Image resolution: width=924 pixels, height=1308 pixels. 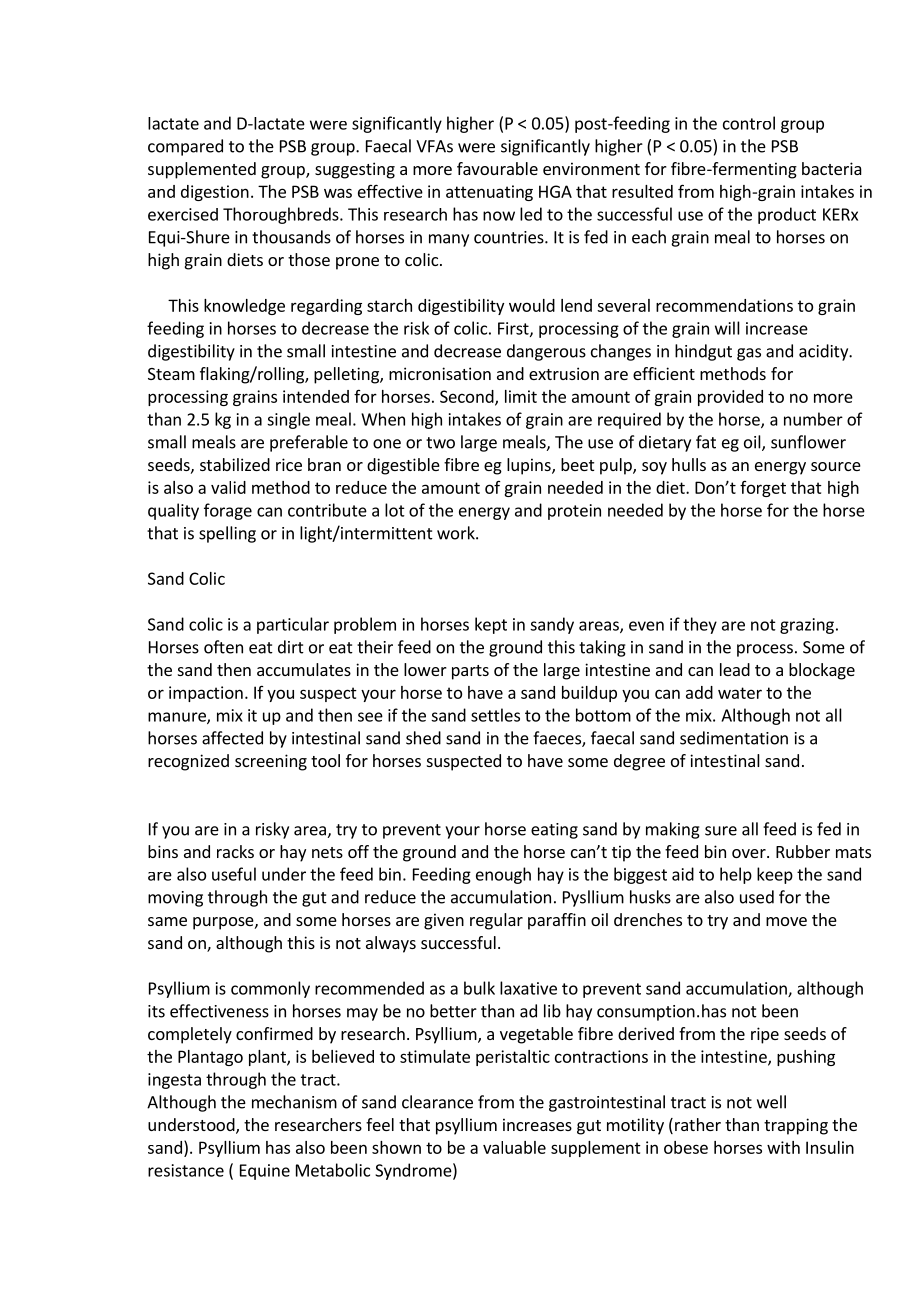 What do you see at coordinates (577, 464) in the screenshot?
I see `beet` at bounding box center [577, 464].
